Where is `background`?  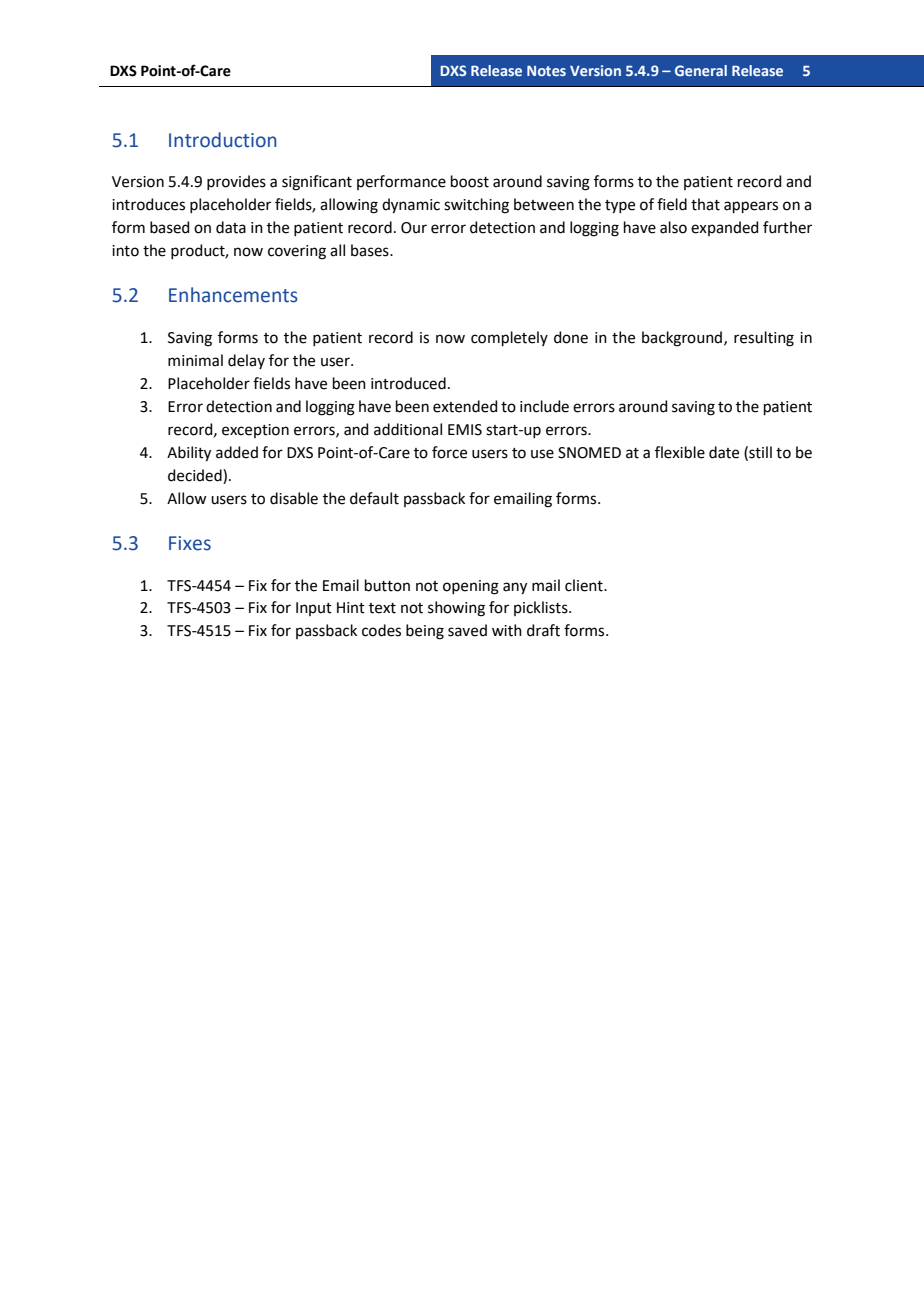 background is located at coordinates (683, 339).
